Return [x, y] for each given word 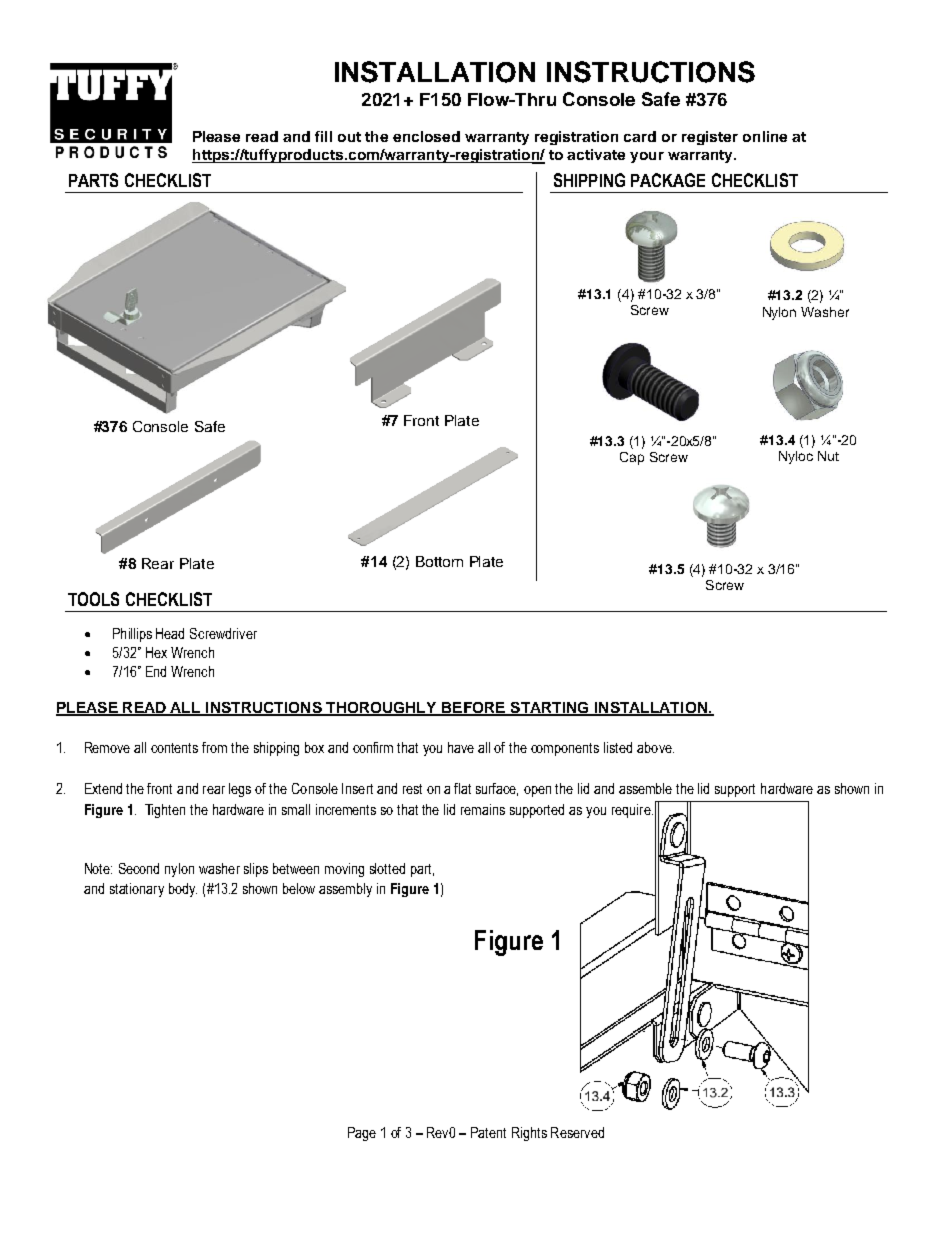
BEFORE [474, 709]
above [655, 747]
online [765, 136]
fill [323, 136]
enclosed [426, 136]
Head [170, 633]
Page [362, 1134]
